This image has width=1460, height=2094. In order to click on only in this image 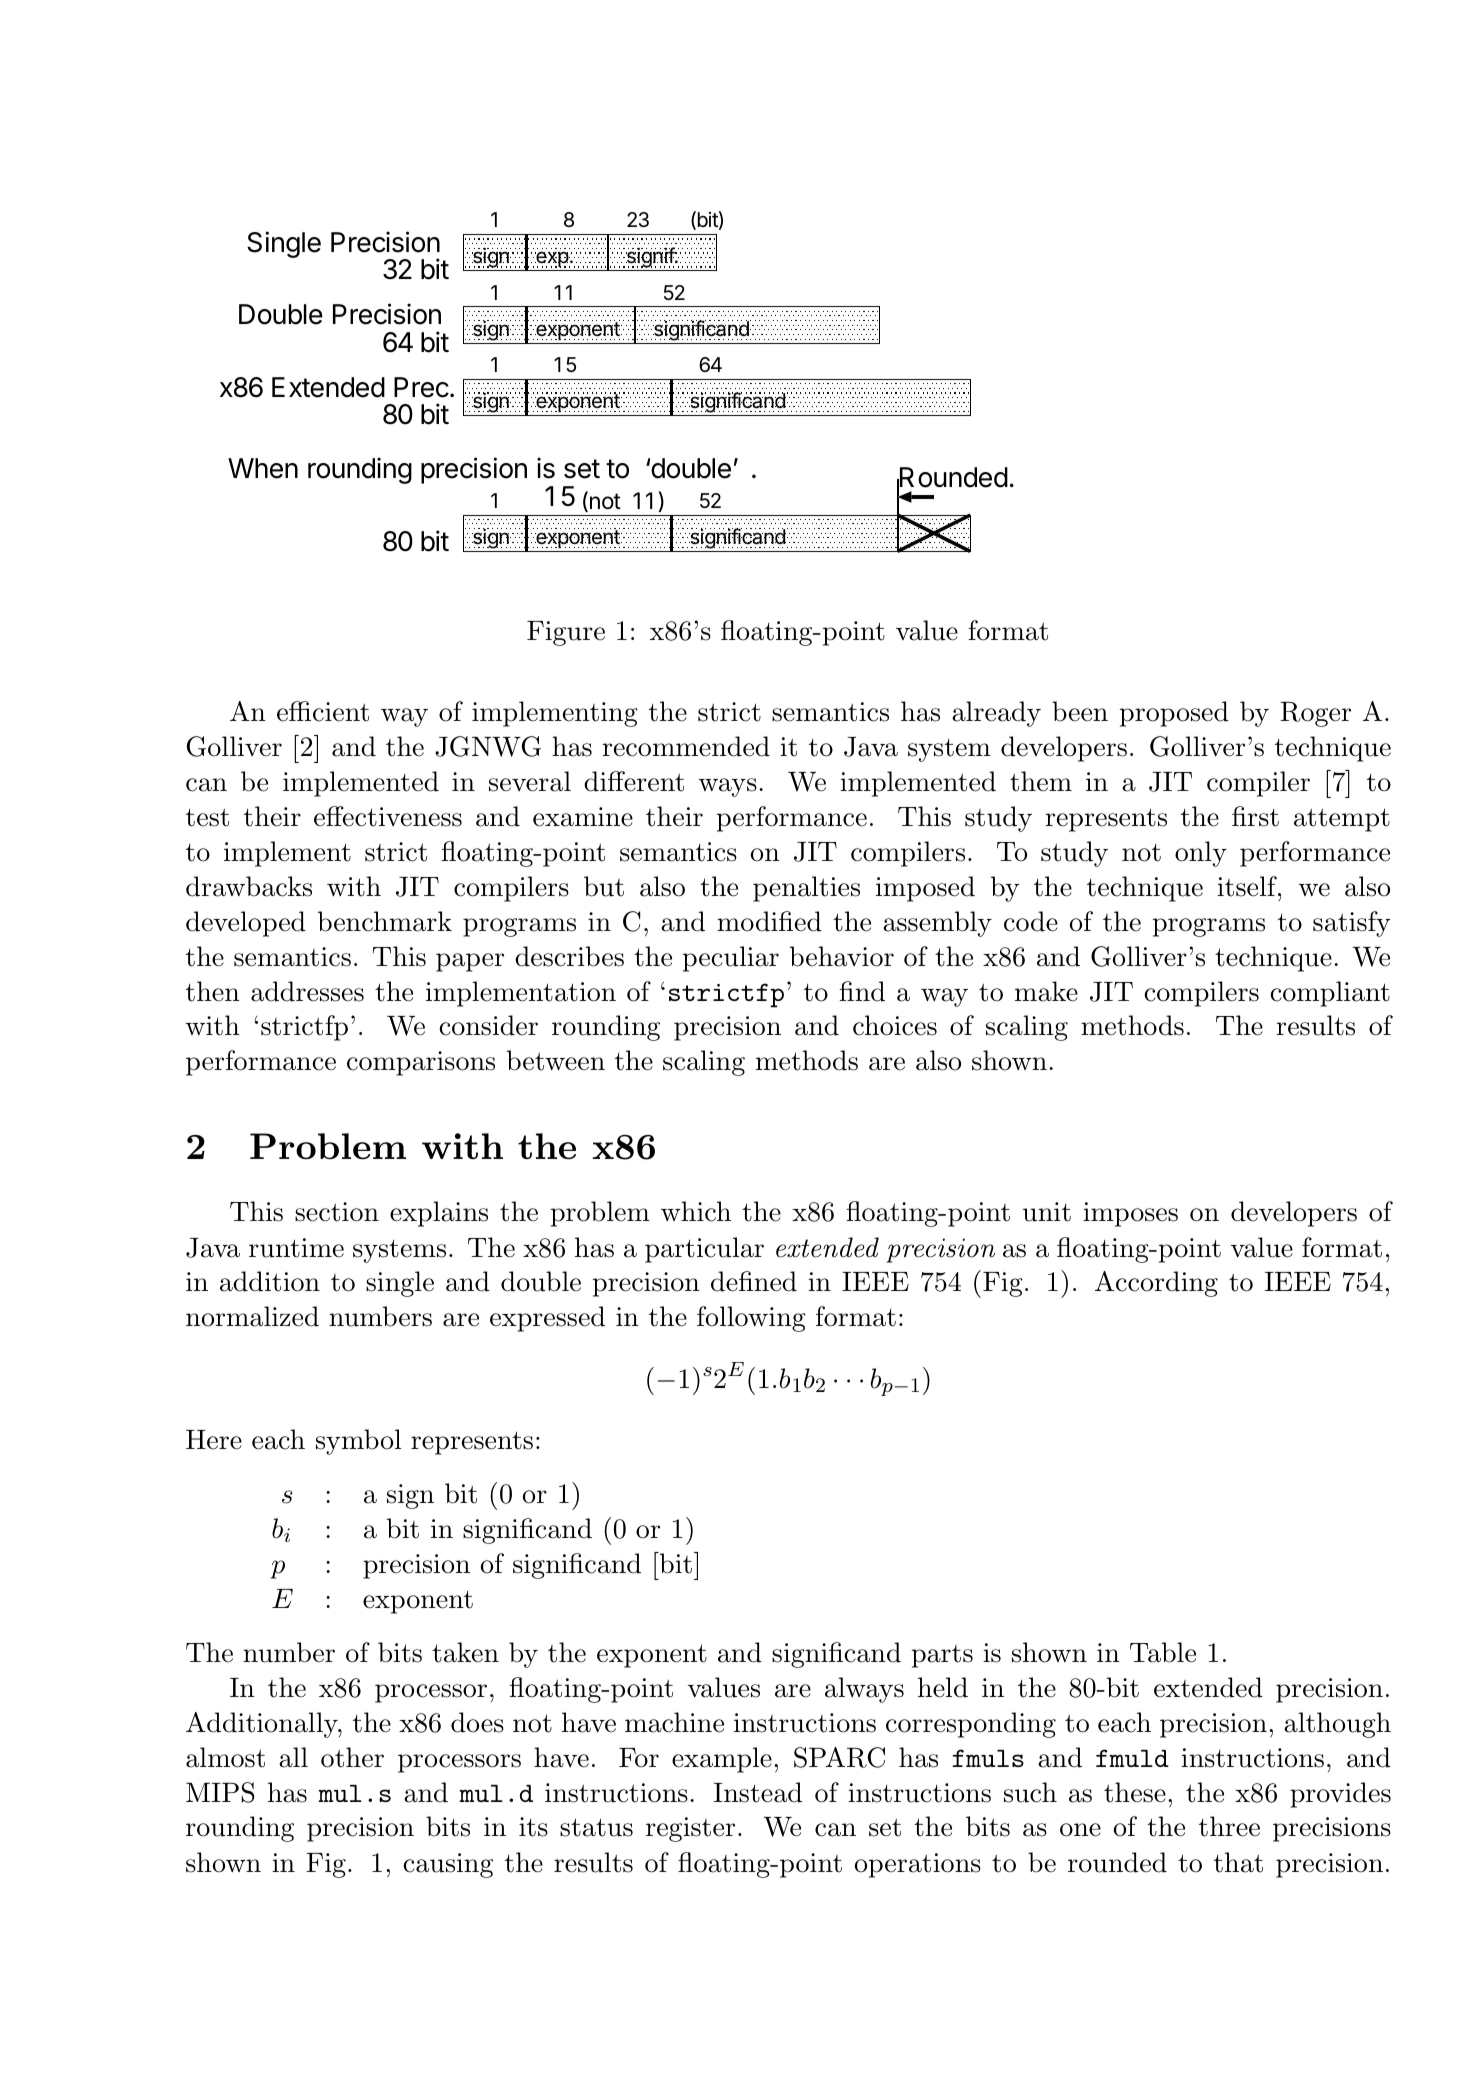, I will do `click(1201, 854)`.
